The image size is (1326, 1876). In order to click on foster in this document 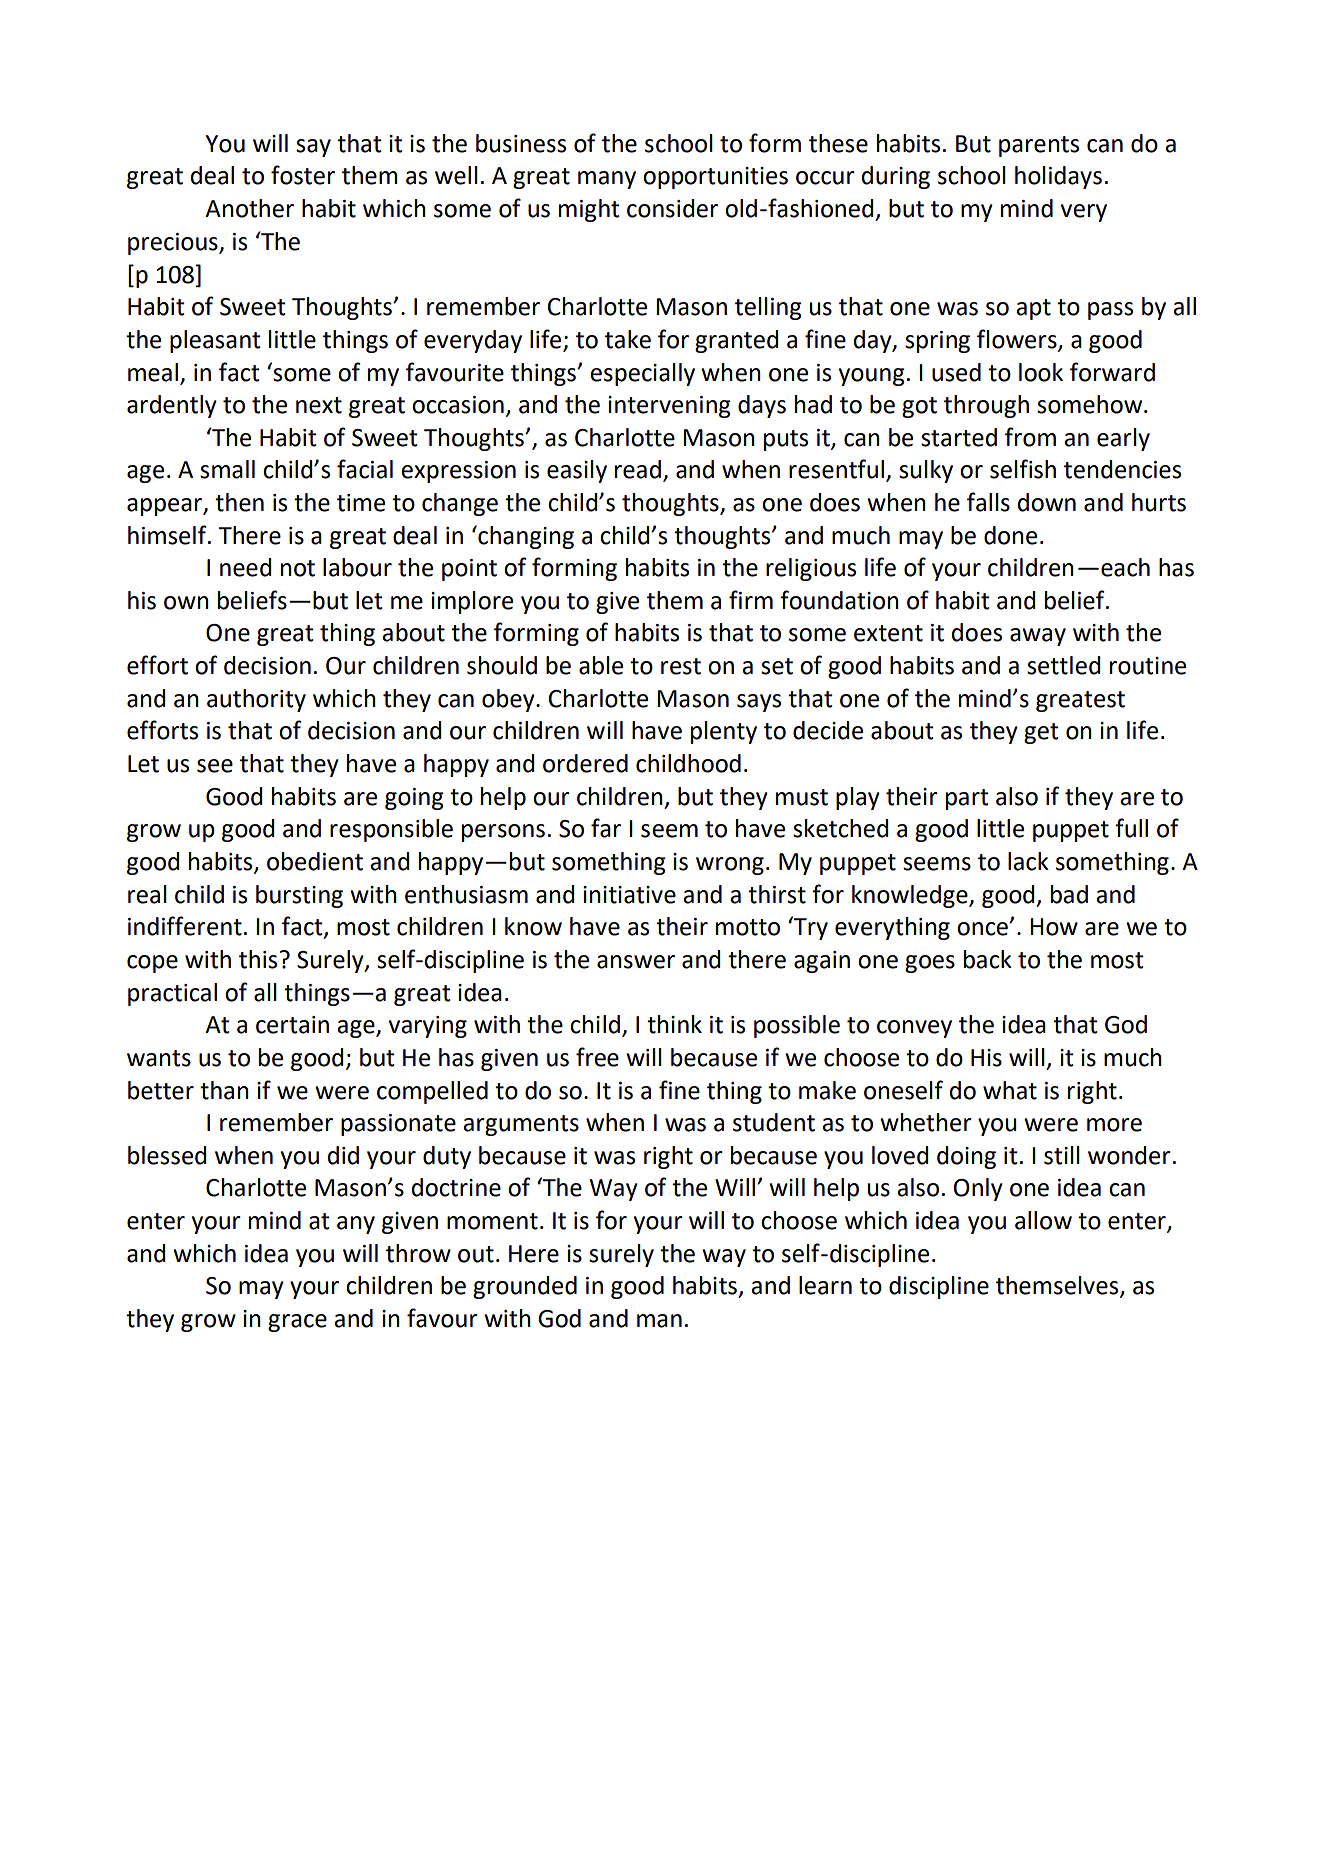, I will do `click(303, 175)`.
